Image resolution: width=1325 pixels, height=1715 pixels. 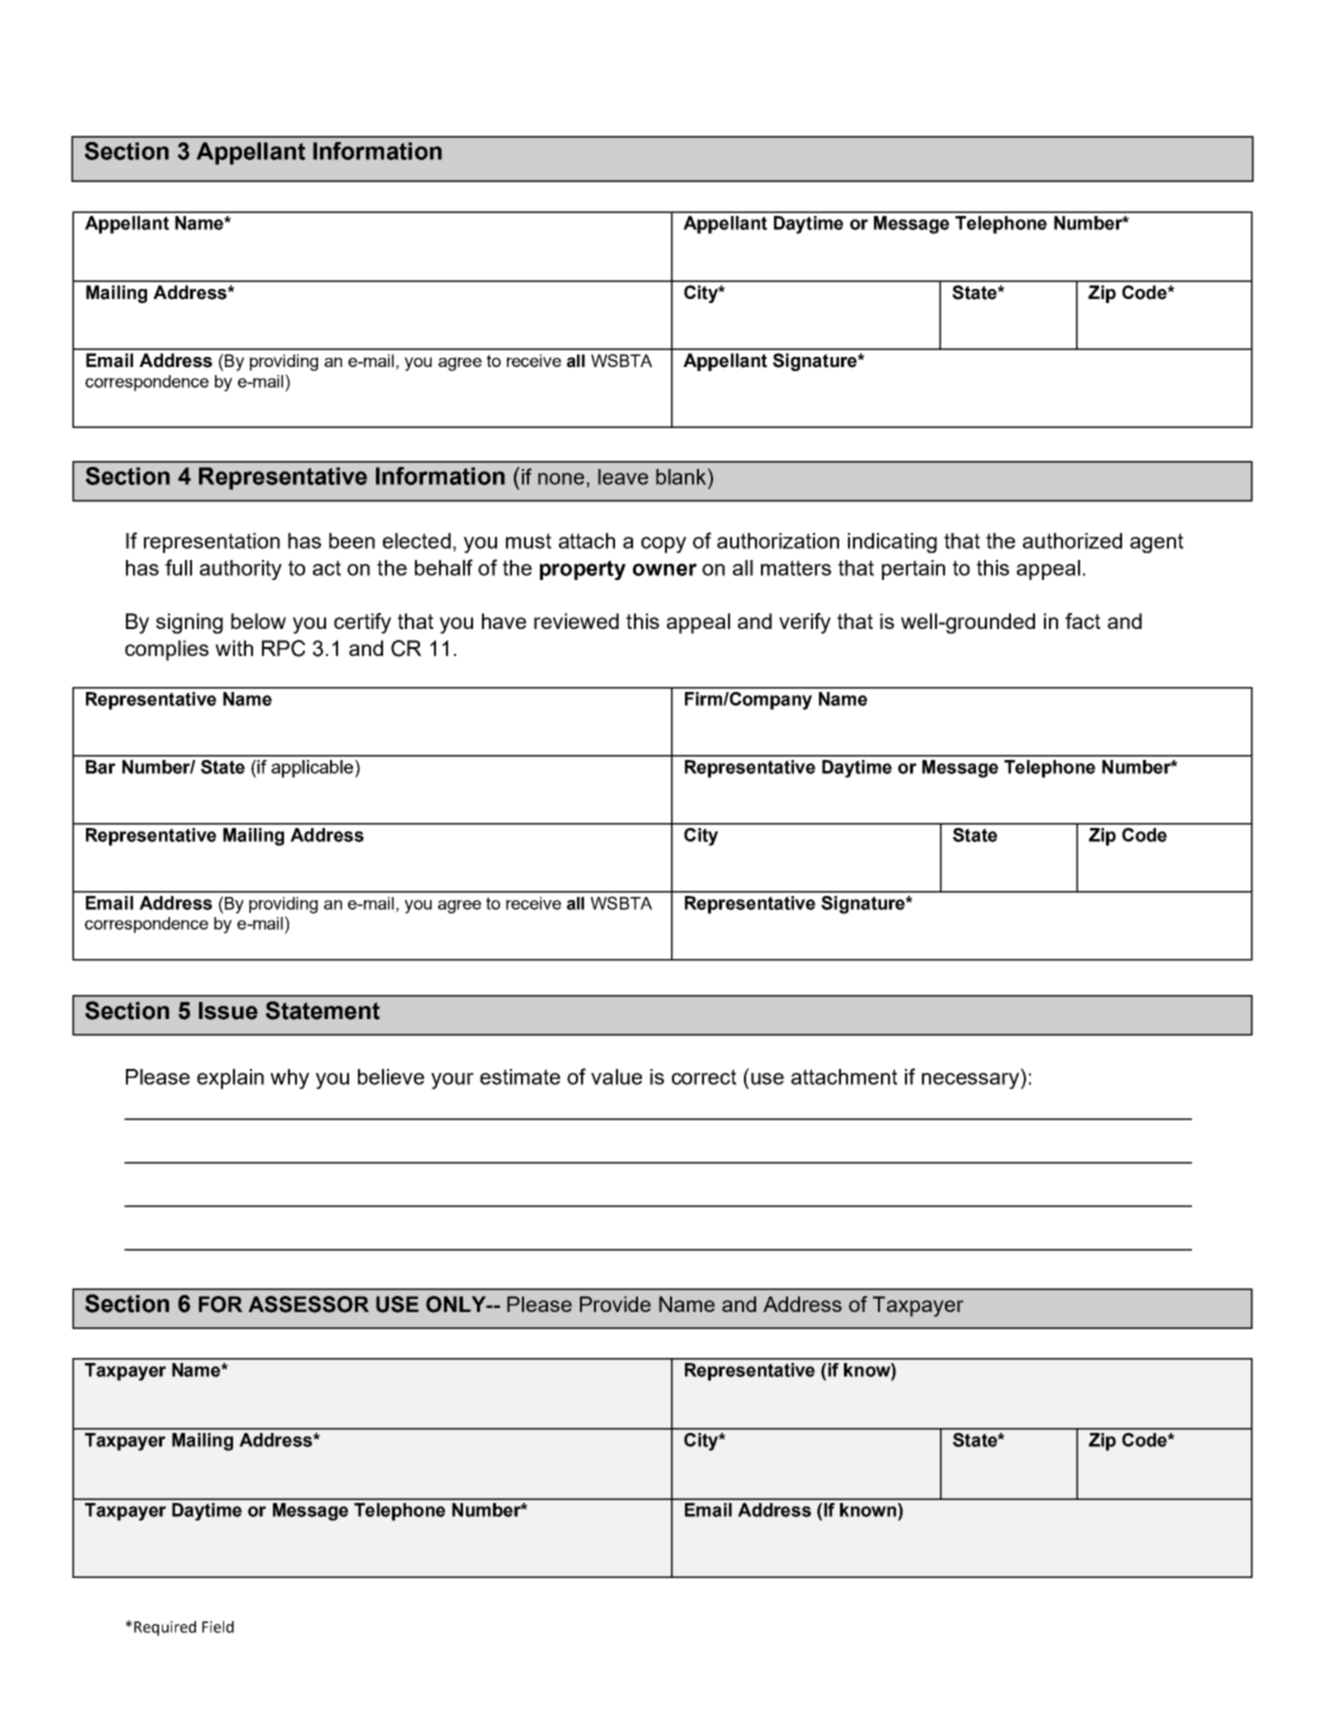 I want to click on Field, so click(x=218, y=1627).
